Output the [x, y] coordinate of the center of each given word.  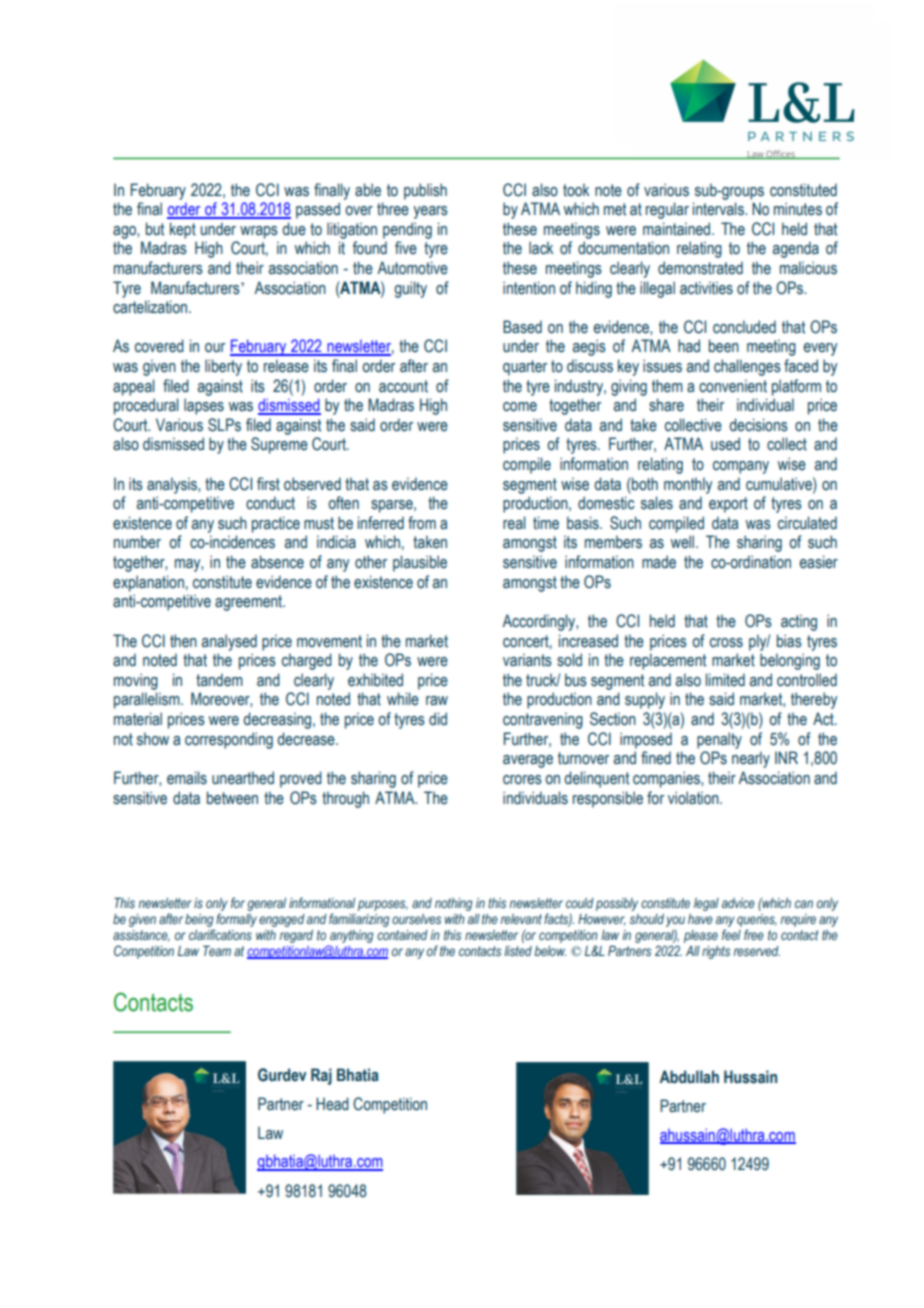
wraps [259, 232]
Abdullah [689, 1076]
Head [332, 1104]
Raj [321, 1076]
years [430, 212]
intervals [719, 209]
